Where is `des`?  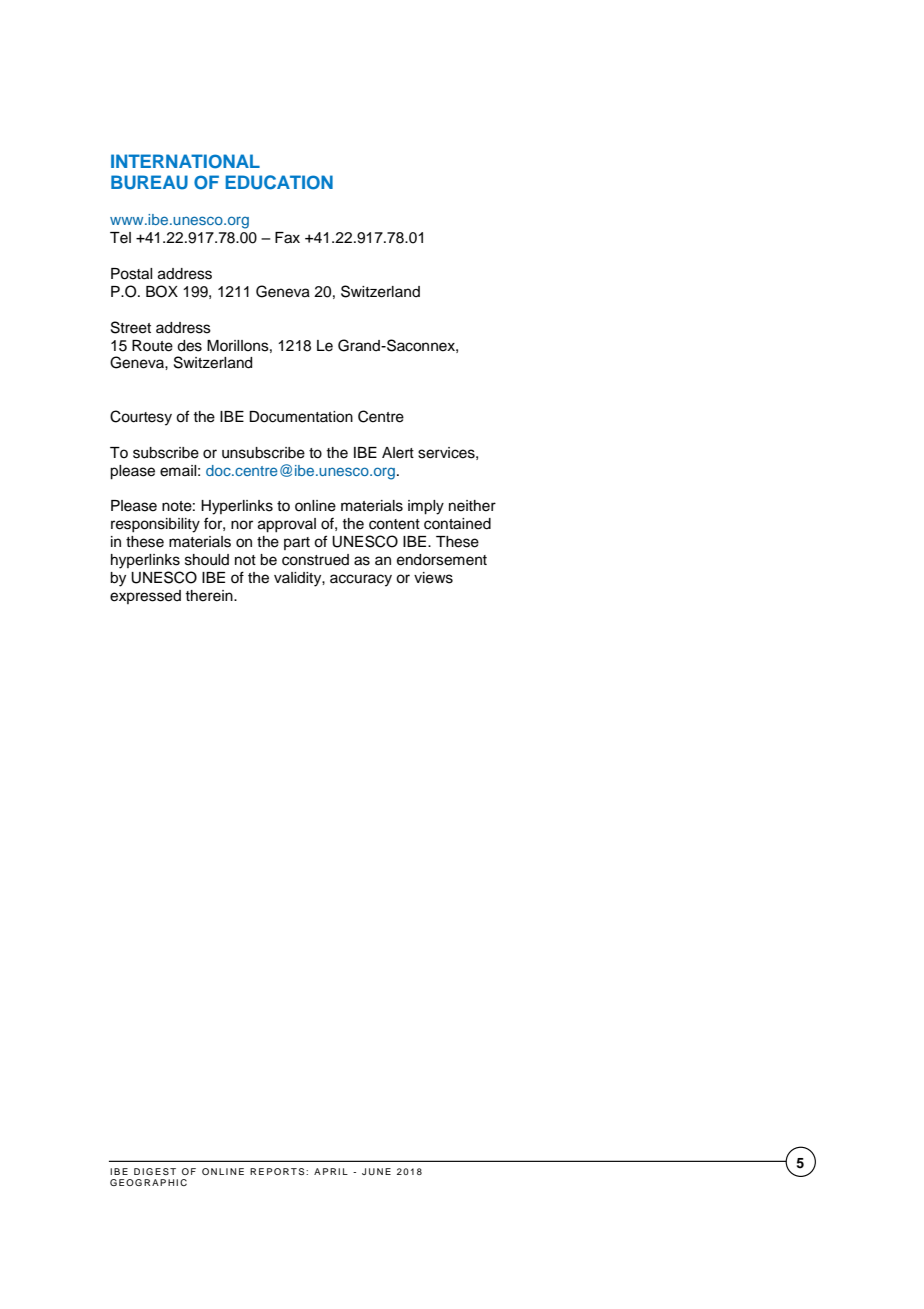
des is located at coordinates (189, 346).
